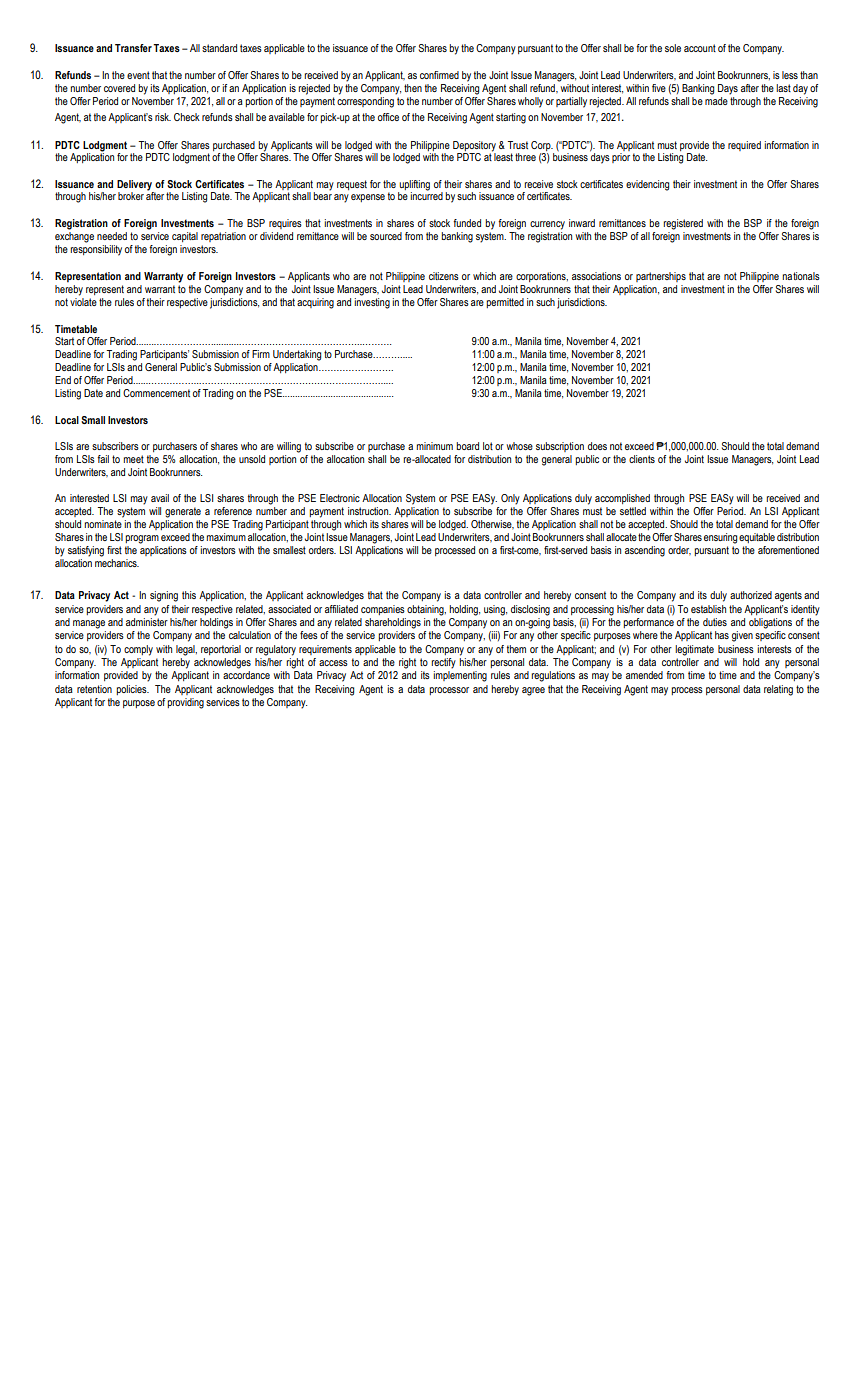 The image size is (849, 1400). I want to click on implementing, so click(460, 676).
